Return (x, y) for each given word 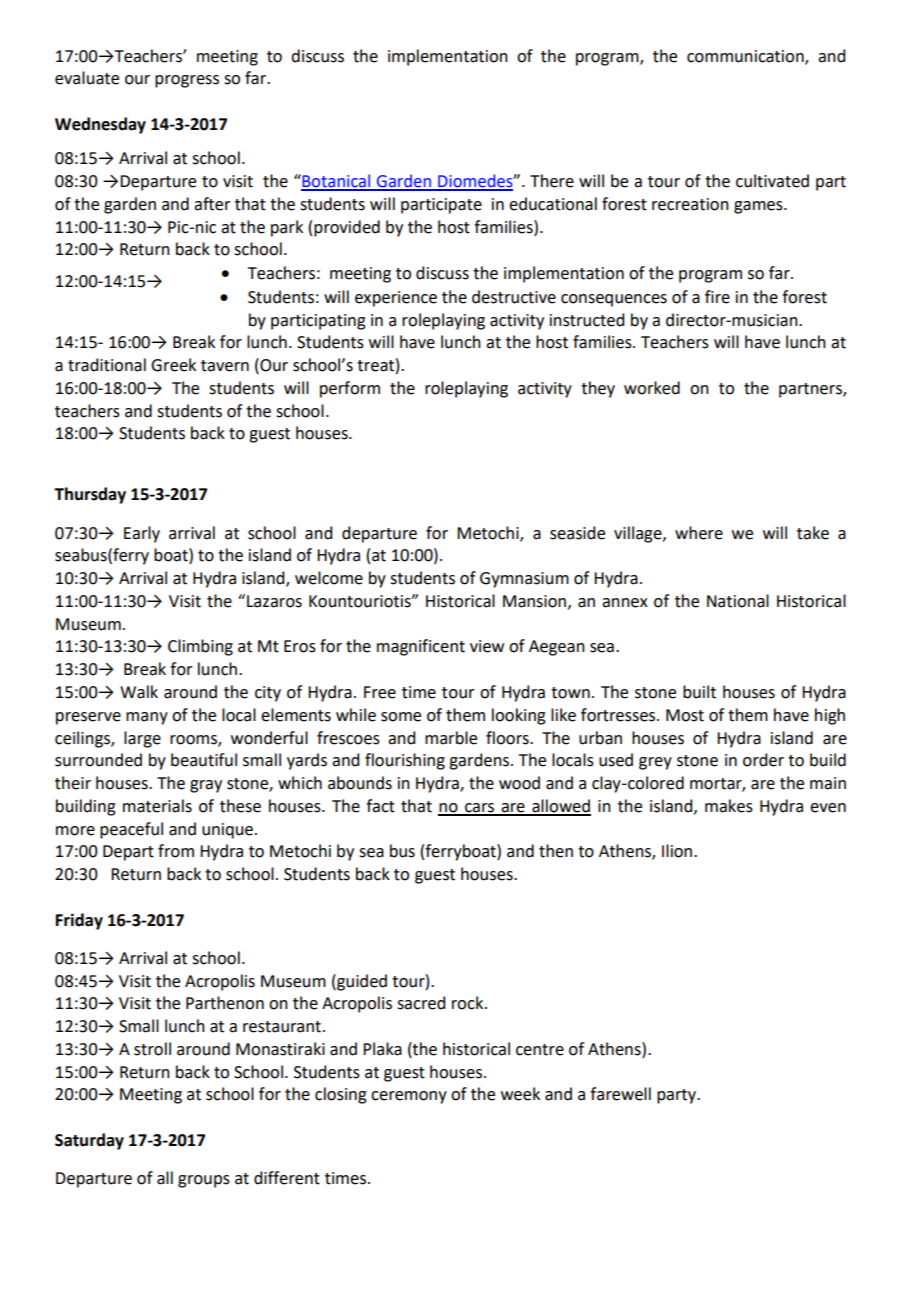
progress (187, 81)
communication (746, 57)
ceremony (409, 1097)
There (552, 181)
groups (204, 1181)
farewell (620, 1094)
